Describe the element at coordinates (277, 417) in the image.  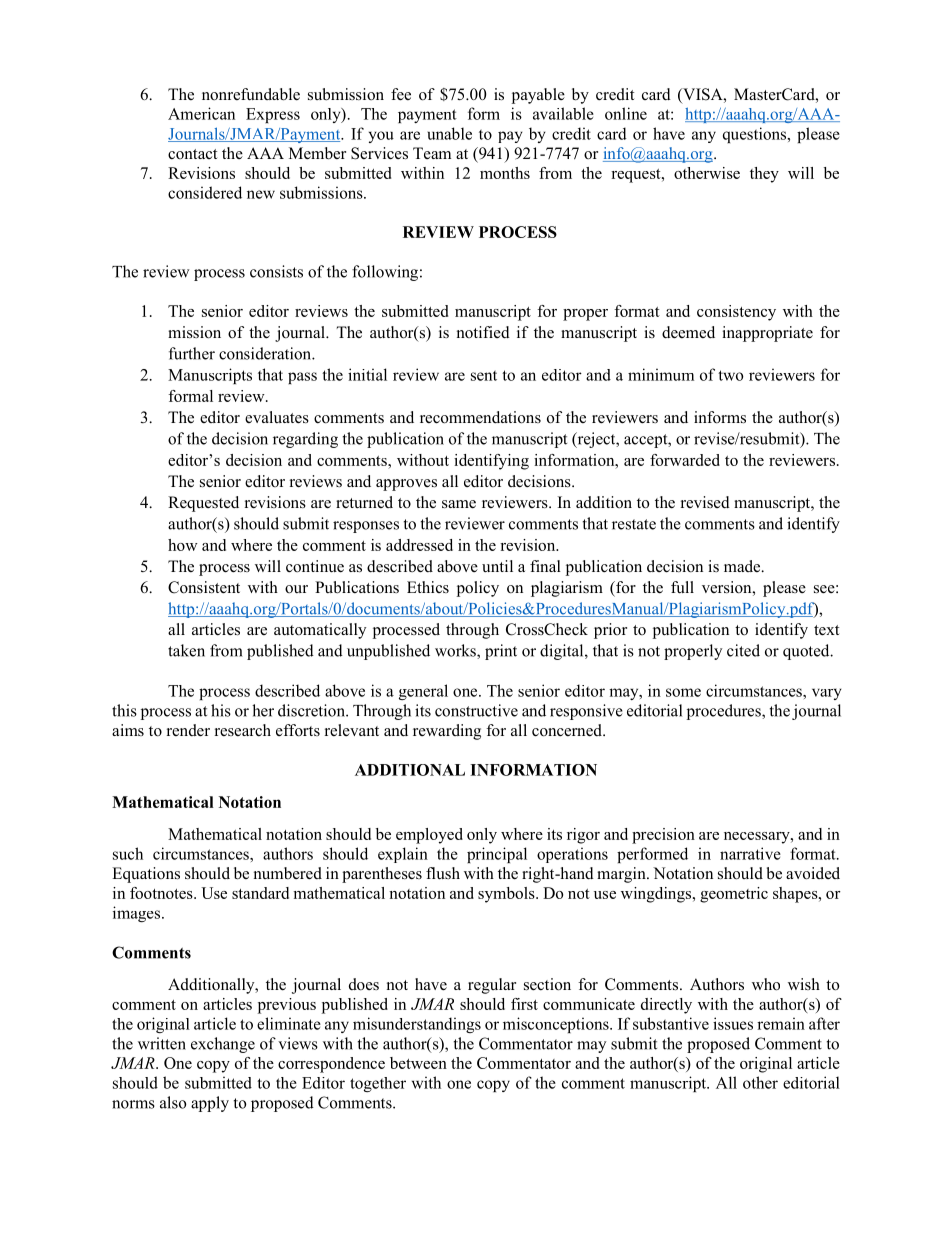
I see `evaluates` at that location.
